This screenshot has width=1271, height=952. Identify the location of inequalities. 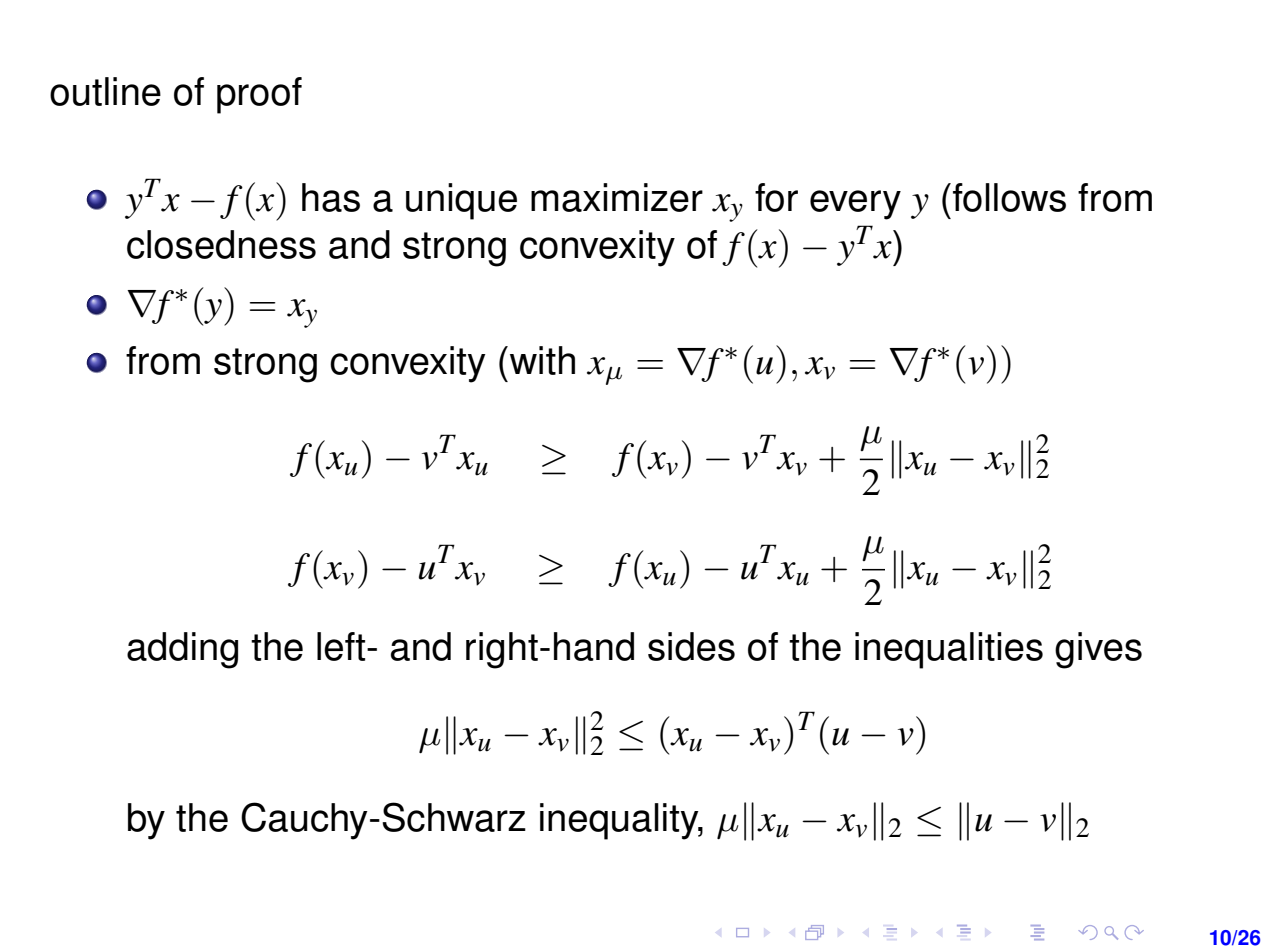
(949, 650).
